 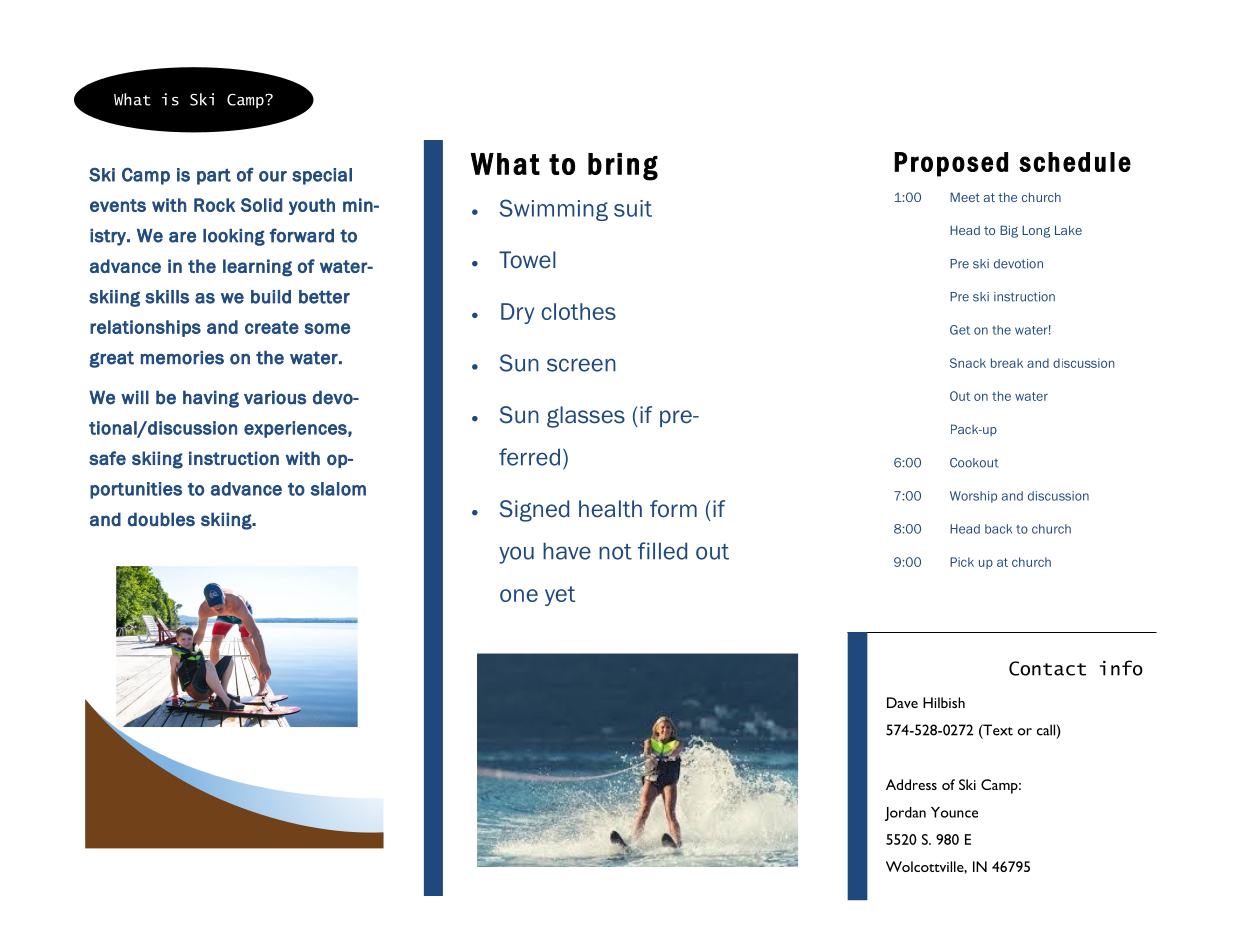 What do you see at coordinates (623, 167) in the screenshot?
I see `bring` at bounding box center [623, 167].
